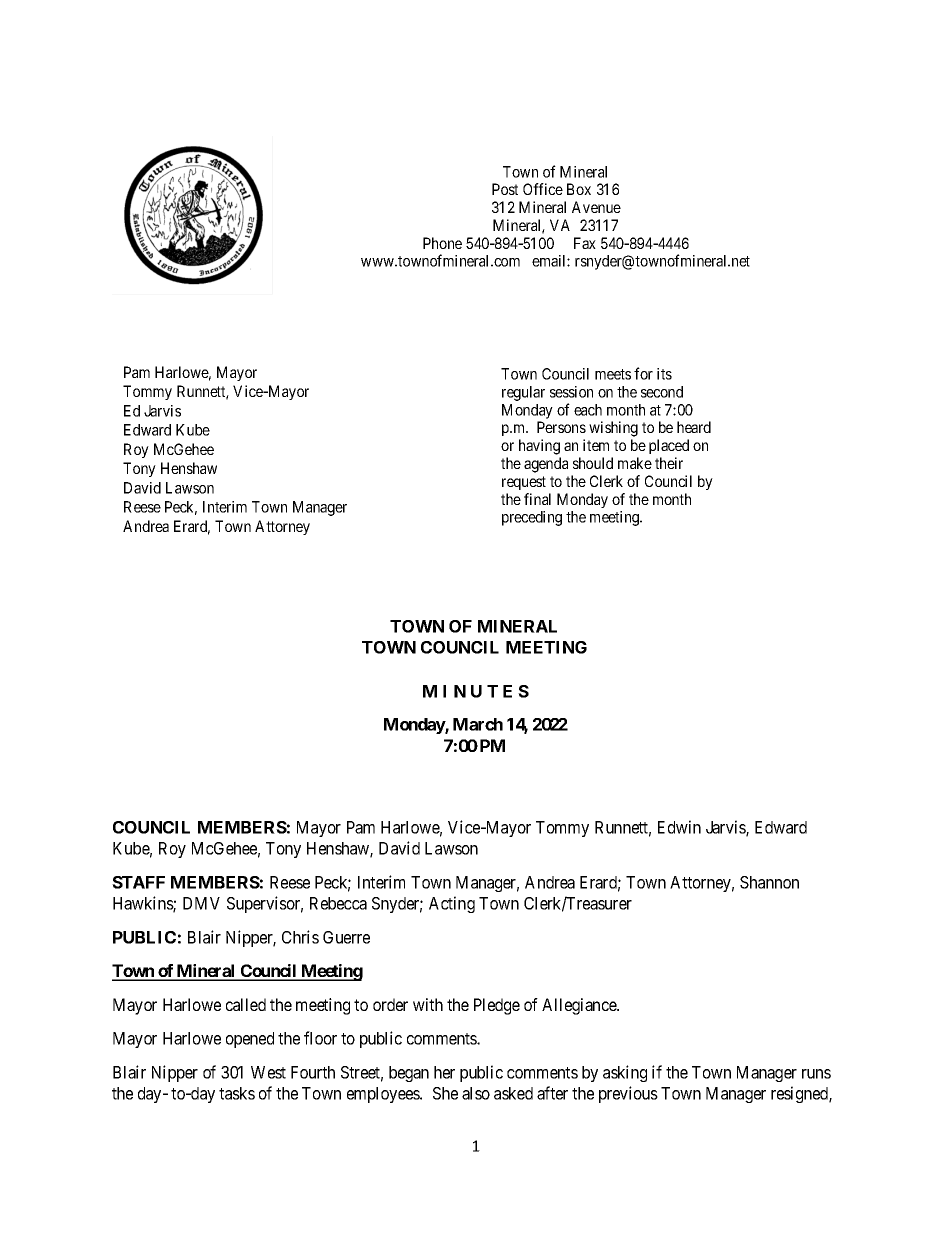  I want to click on March, so click(478, 724).
